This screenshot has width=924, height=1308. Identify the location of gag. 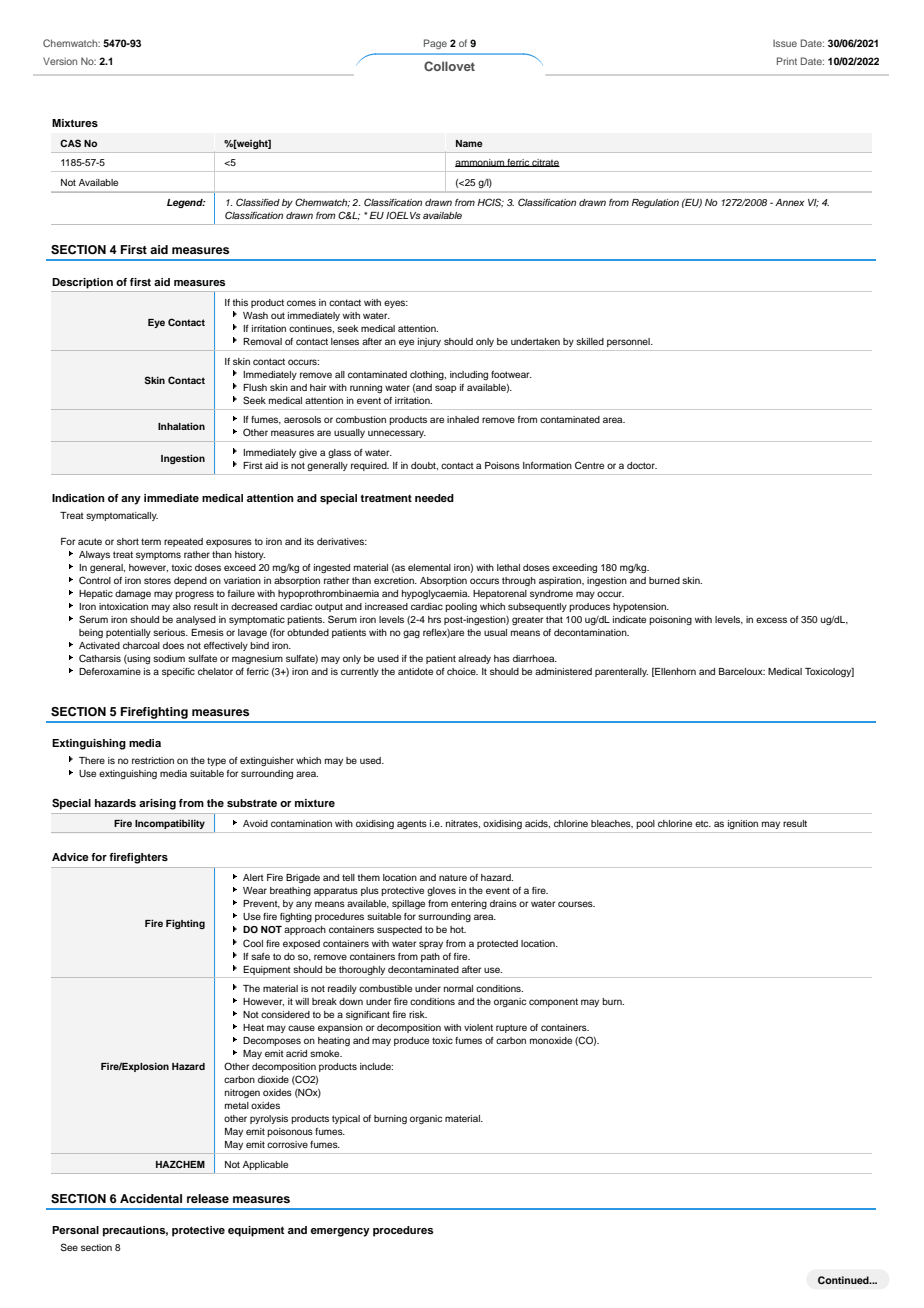
(411, 634).
